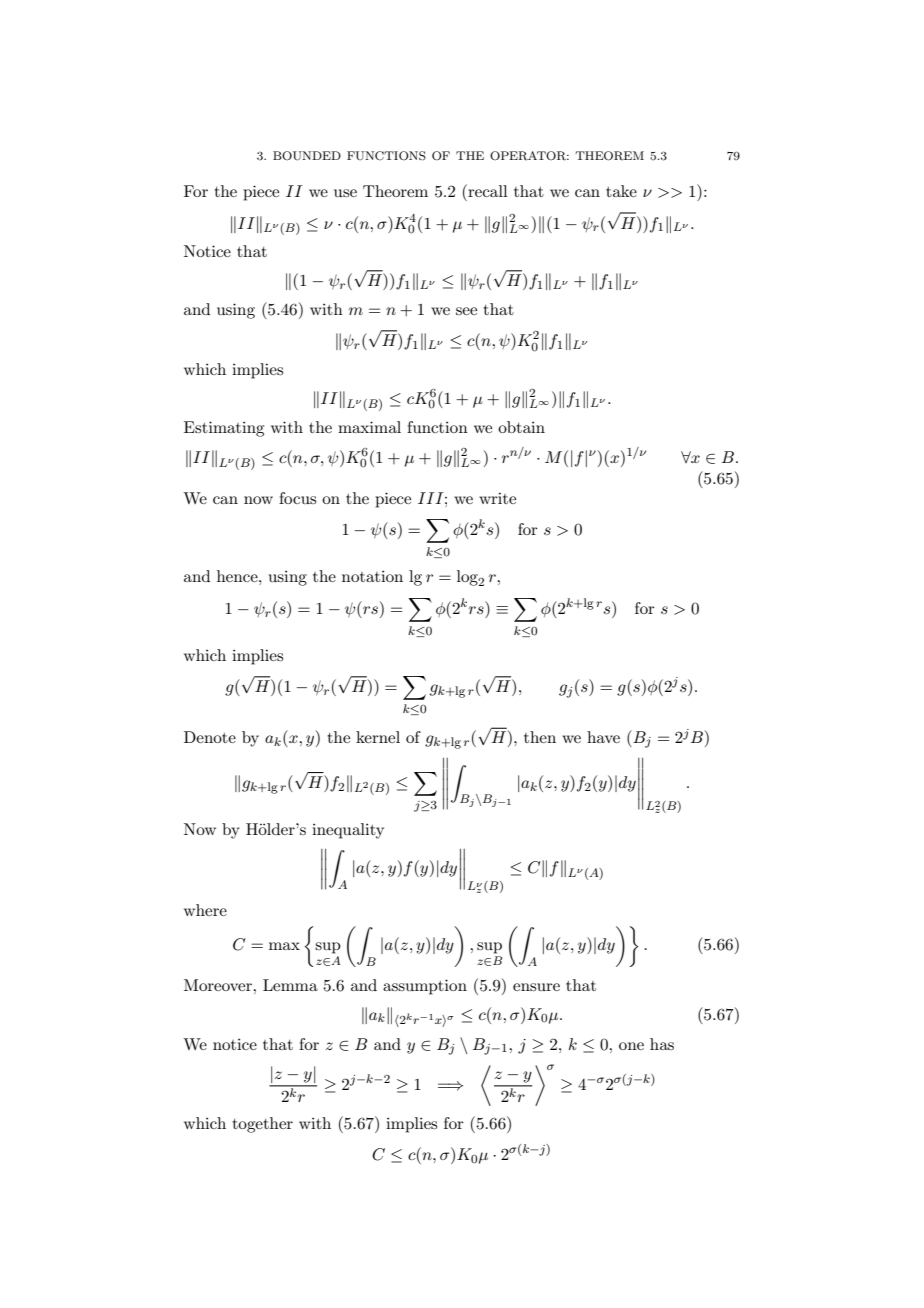  I want to click on BOUNDED, so click(307, 156).
